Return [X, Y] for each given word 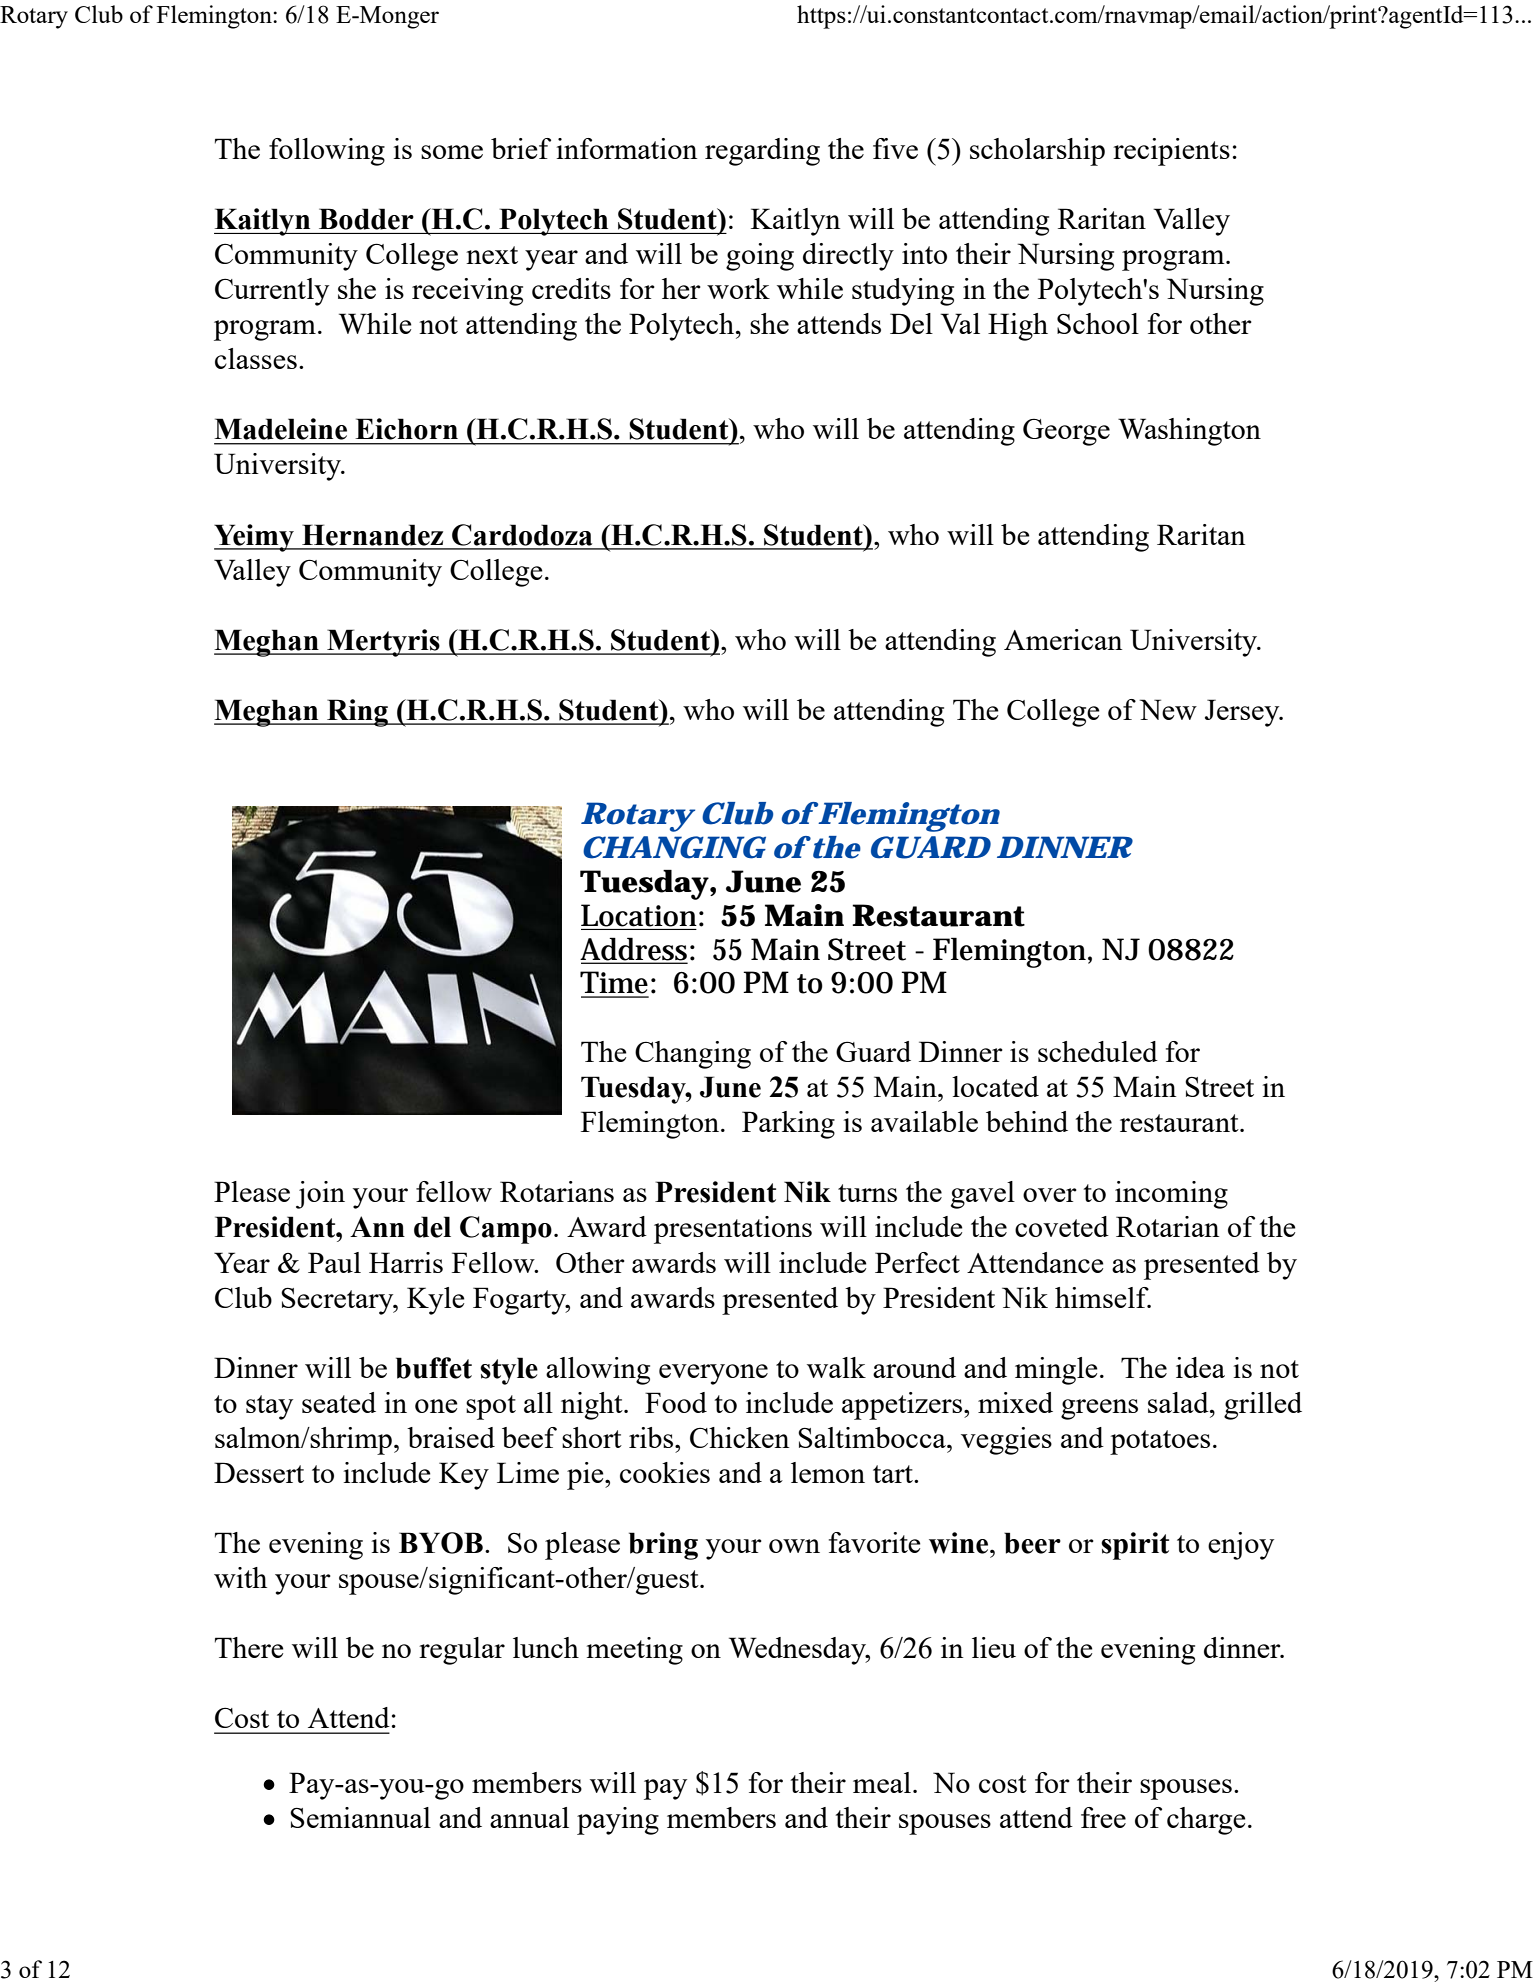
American [1063, 639]
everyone [713, 1374]
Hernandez [372, 535]
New [1168, 709]
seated [339, 1402]
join [320, 1195]
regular [462, 1651]
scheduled [1098, 1051]
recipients [1171, 152]
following [327, 152]
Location [639, 915]
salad [1179, 1402]
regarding [762, 152]
